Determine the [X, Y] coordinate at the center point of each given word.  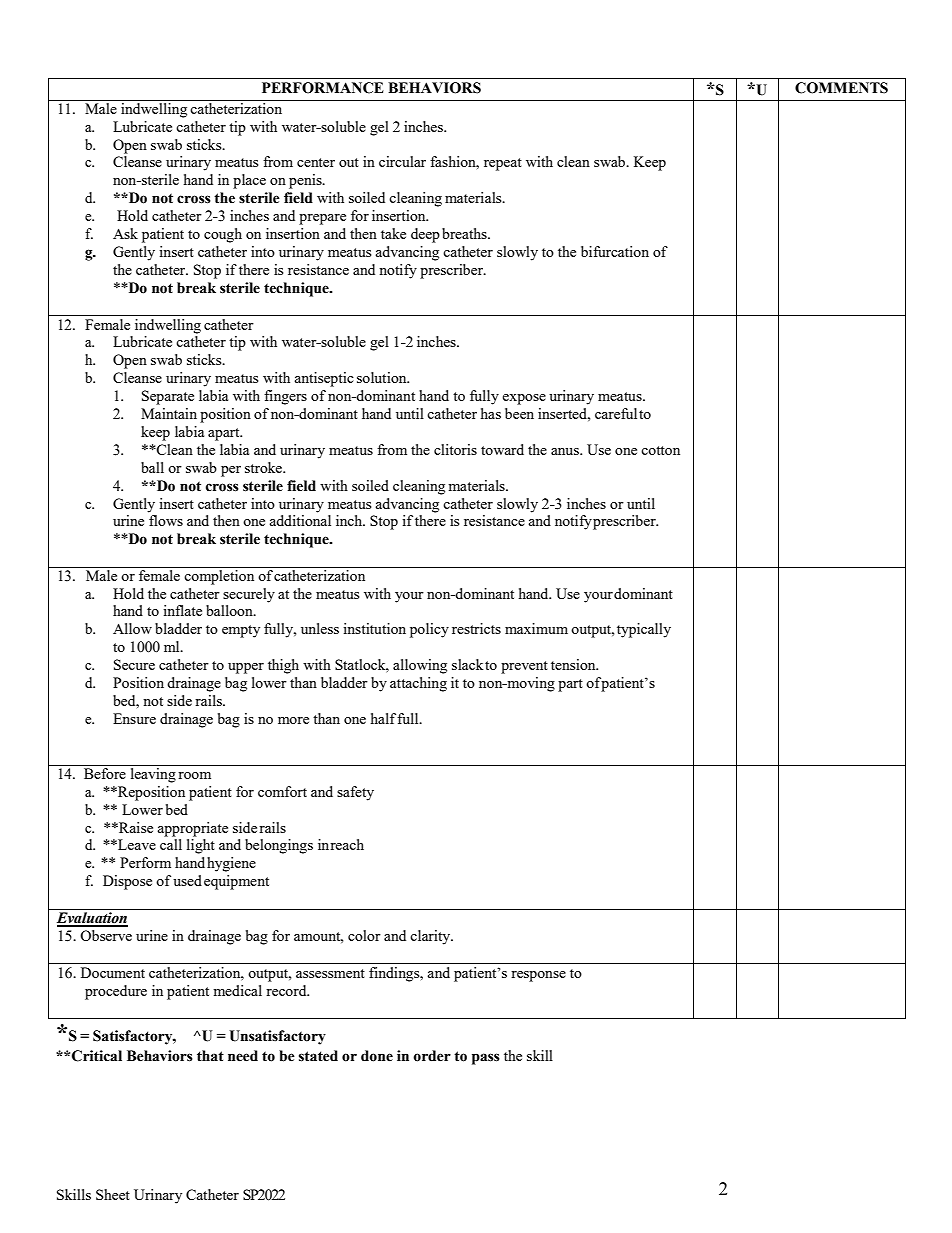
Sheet [113, 1194]
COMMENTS [841, 88]
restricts [476, 628]
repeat [503, 164]
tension [574, 664]
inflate [182, 610]
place [249, 181]
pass [486, 1059]
